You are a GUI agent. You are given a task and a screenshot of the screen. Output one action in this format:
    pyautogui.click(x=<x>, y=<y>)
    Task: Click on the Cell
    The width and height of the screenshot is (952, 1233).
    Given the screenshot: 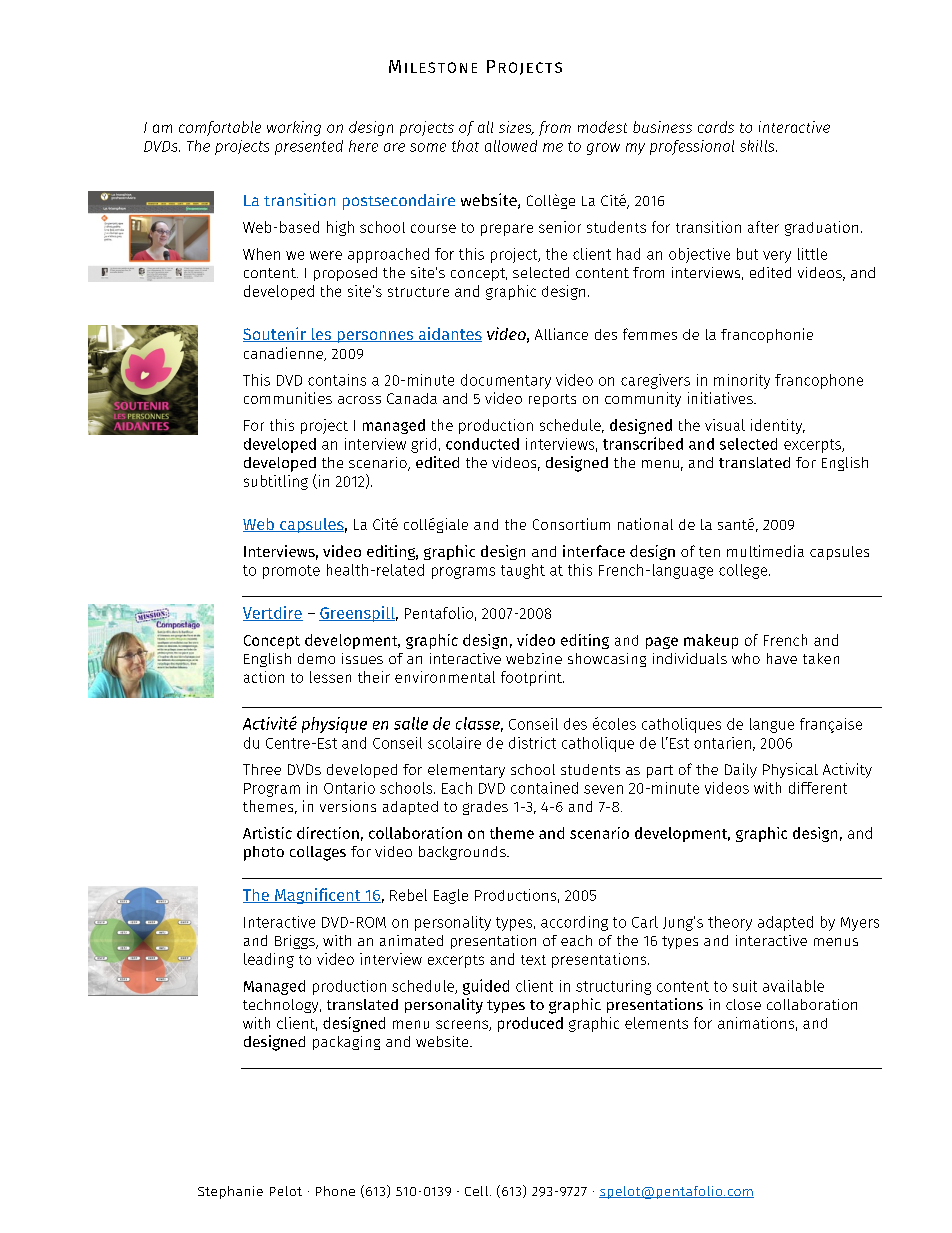 What is the action you would take?
    pyautogui.click(x=476, y=1191)
